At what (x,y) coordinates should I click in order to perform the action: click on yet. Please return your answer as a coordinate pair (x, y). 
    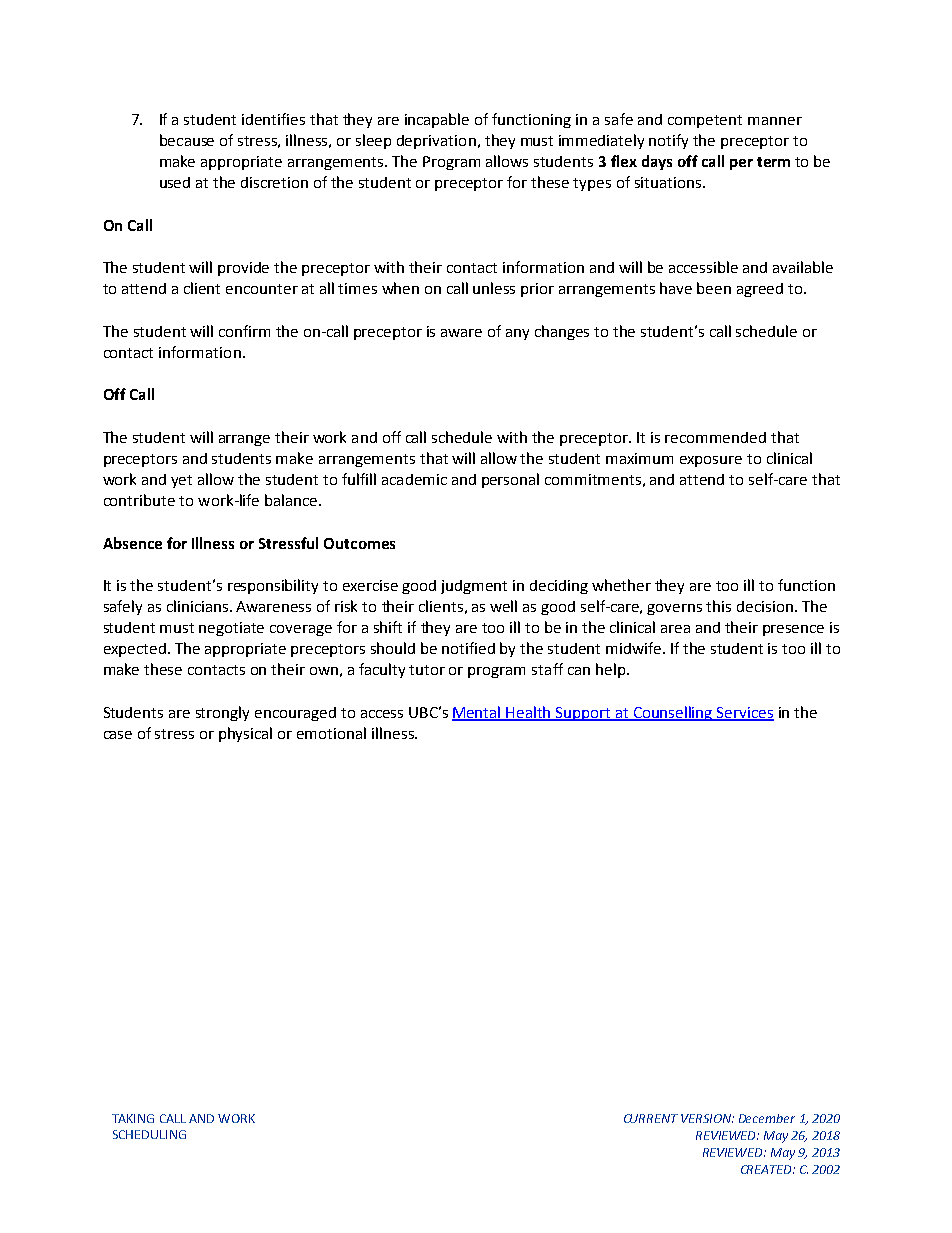
    Looking at the image, I should click on (181, 481).
